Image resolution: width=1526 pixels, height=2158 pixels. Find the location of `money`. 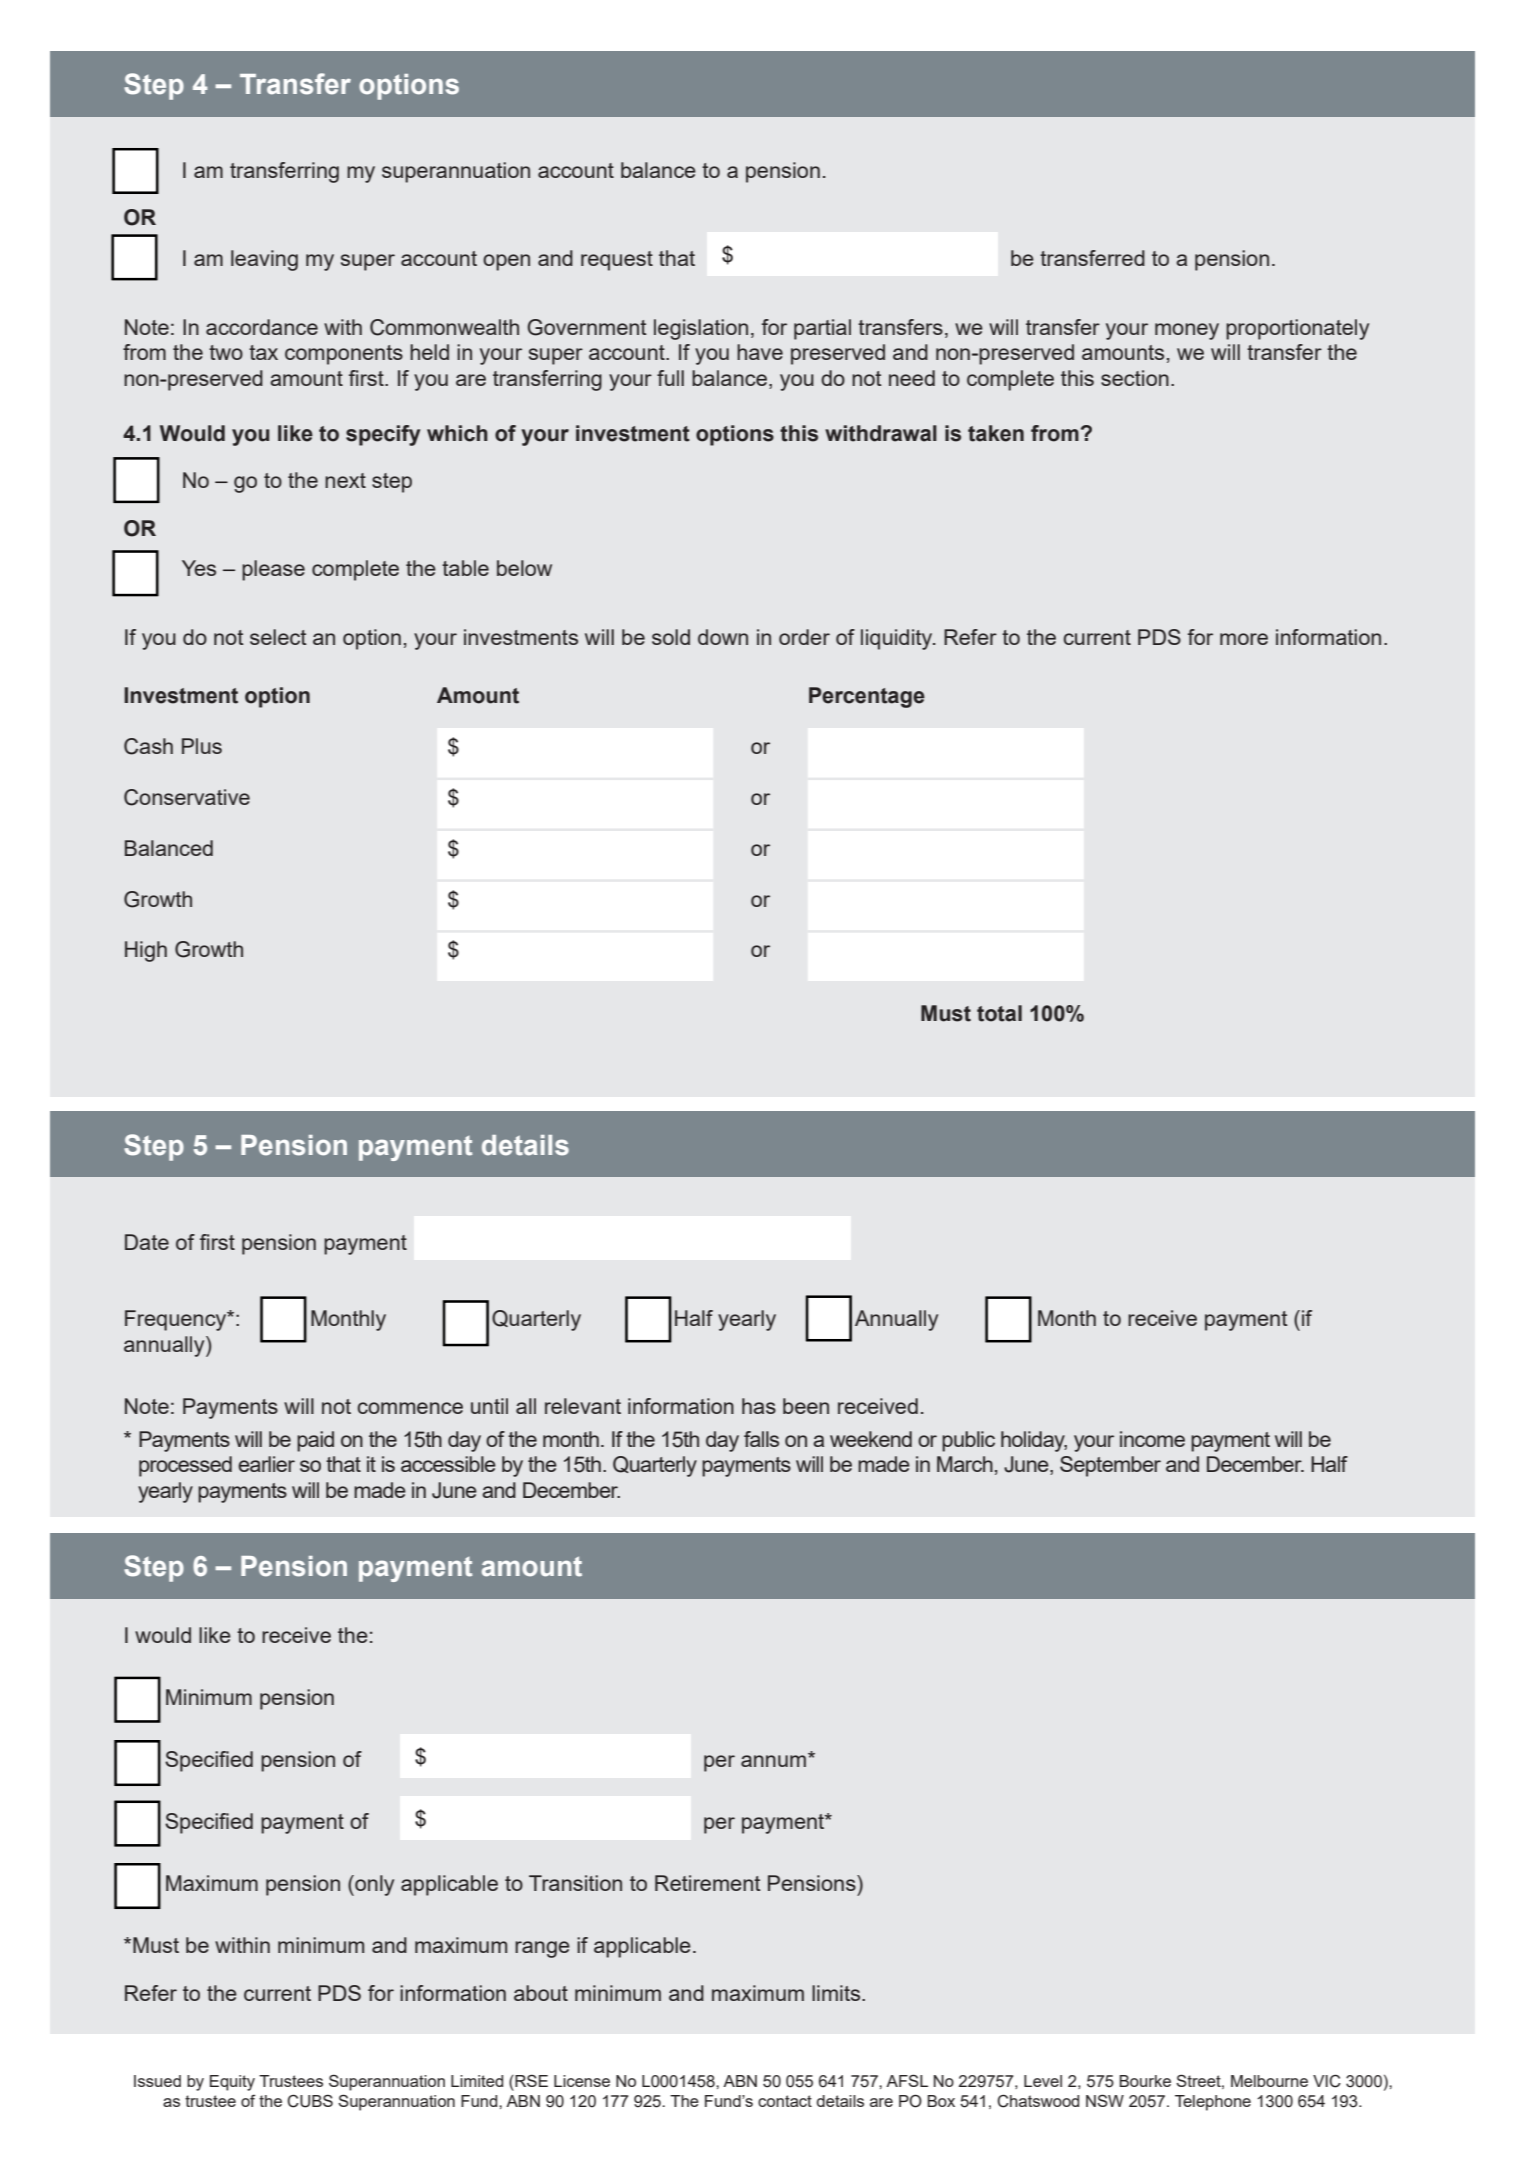

money is located at coordinates (1187, 331).
